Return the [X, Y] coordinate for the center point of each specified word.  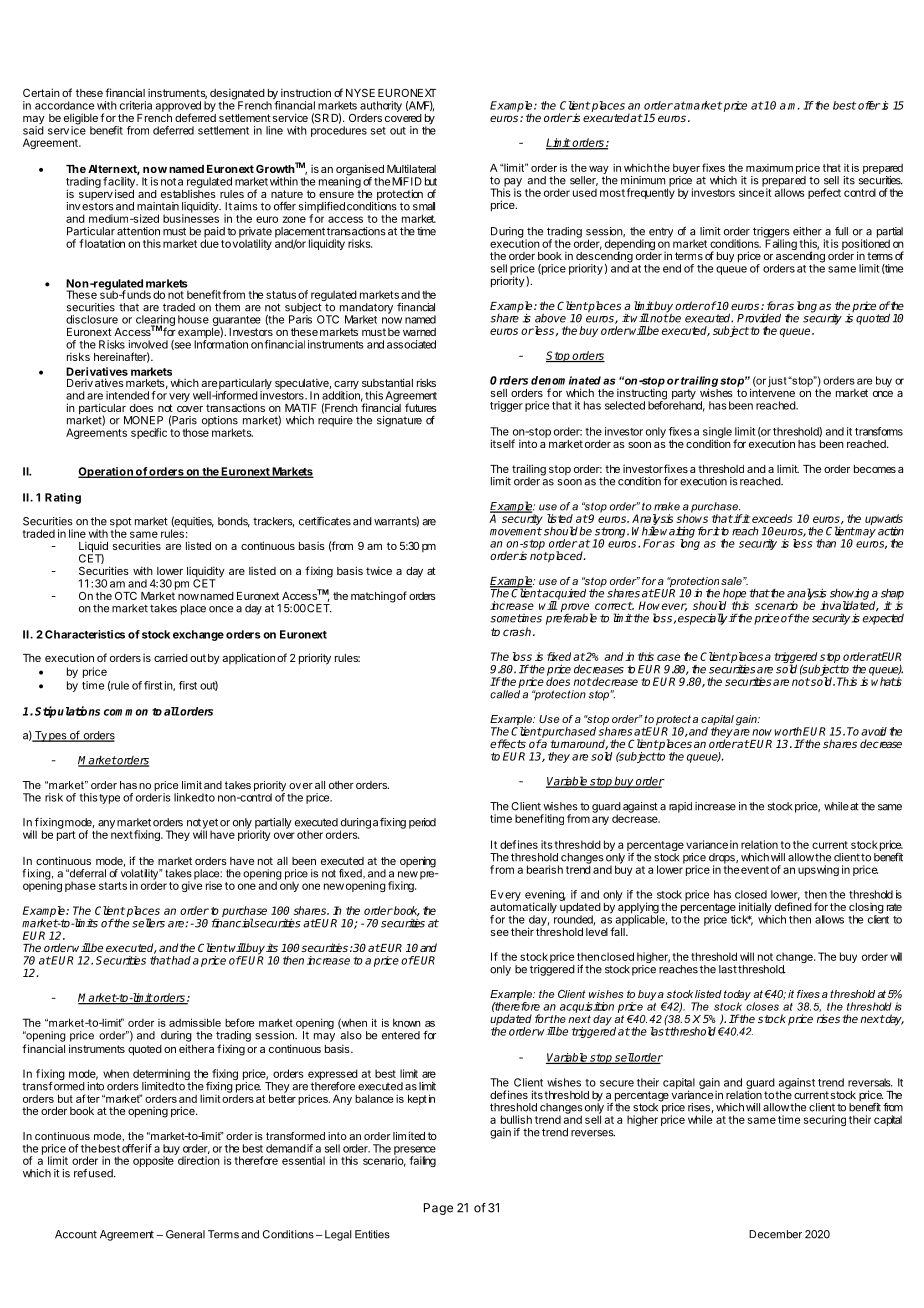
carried [171, 657]
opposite [154, 1160]
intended [127, 395]
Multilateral [411, 168]
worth [788, 731]
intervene [772, 392]
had [180, 960]
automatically [523, 908]
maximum [769, 168]
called [505, 694]
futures [421, 407]
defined [793, 905]
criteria [136, 105]
